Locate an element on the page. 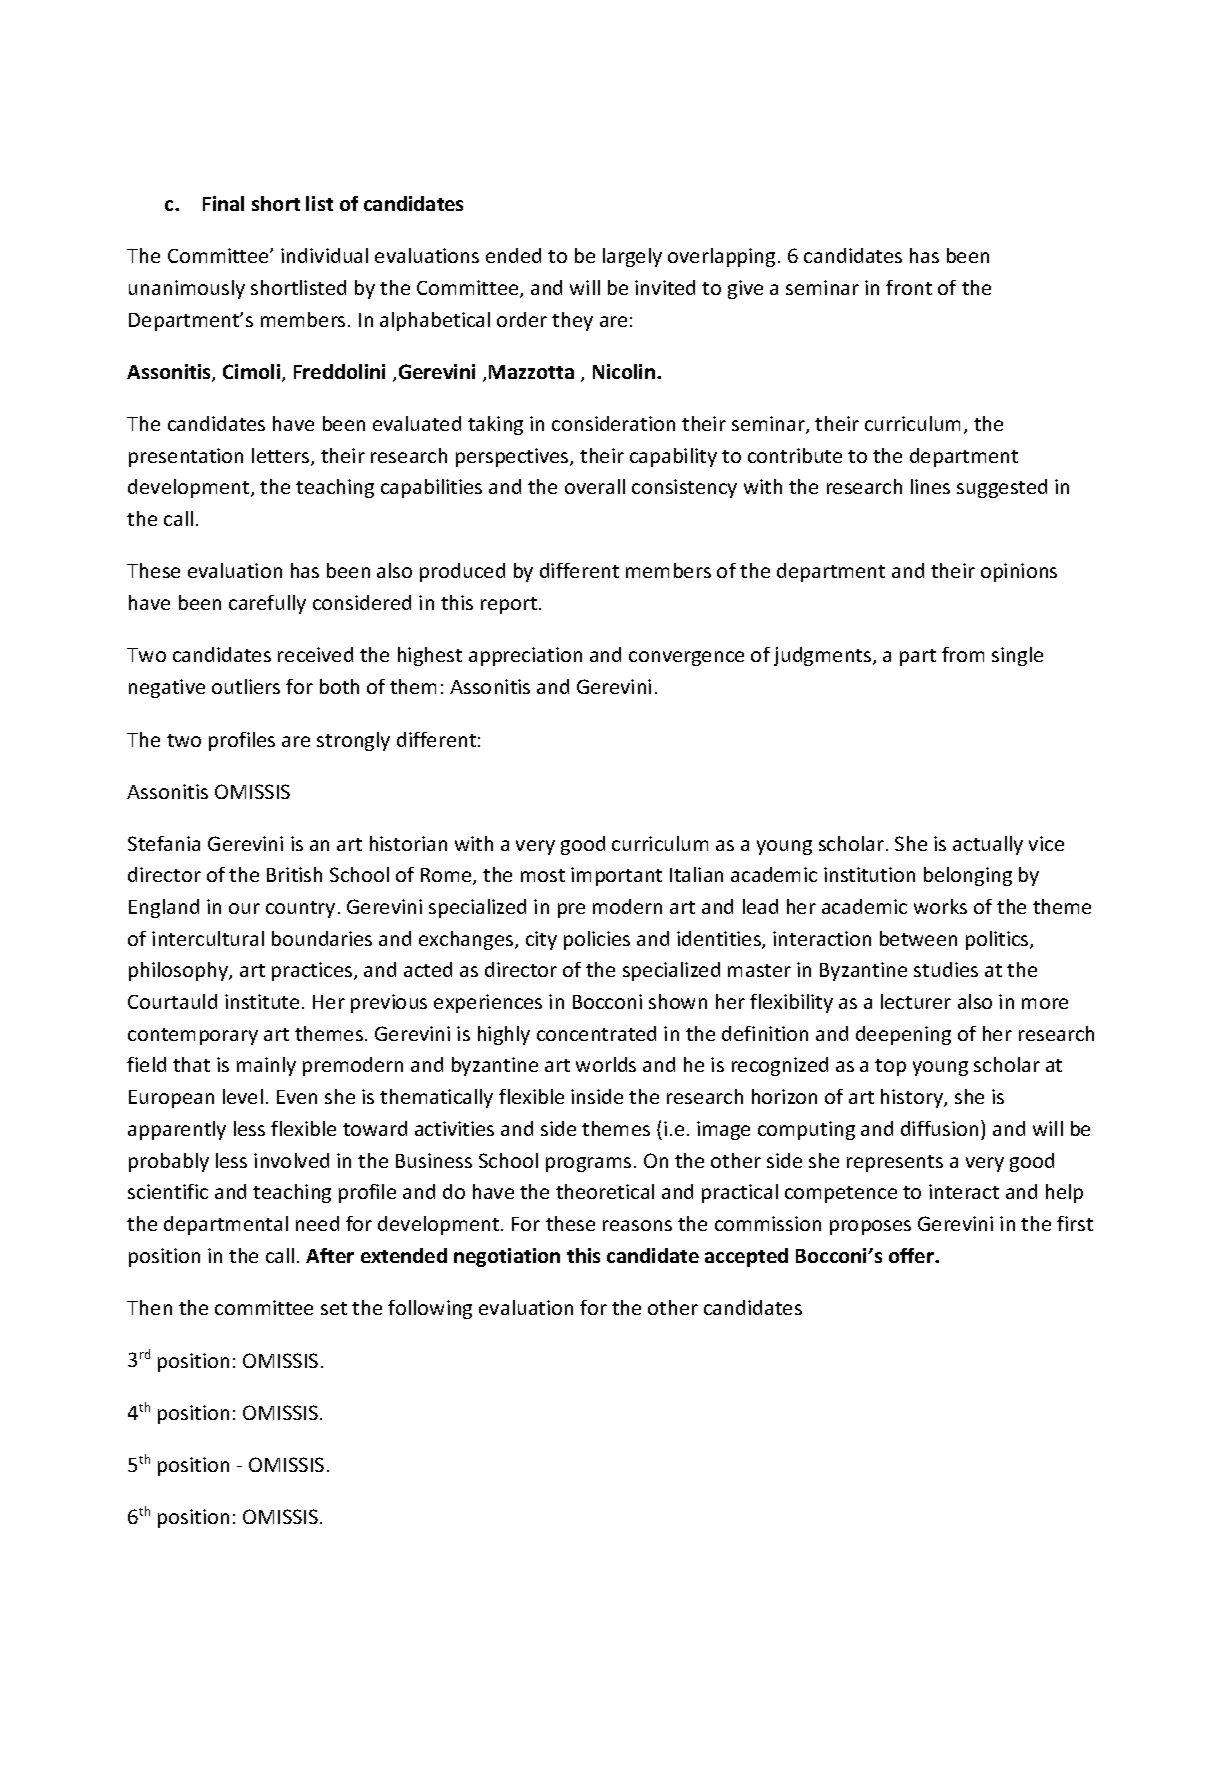 The height and width of the document is (1780, 1222). lines is located at coordinates (930, 486).
